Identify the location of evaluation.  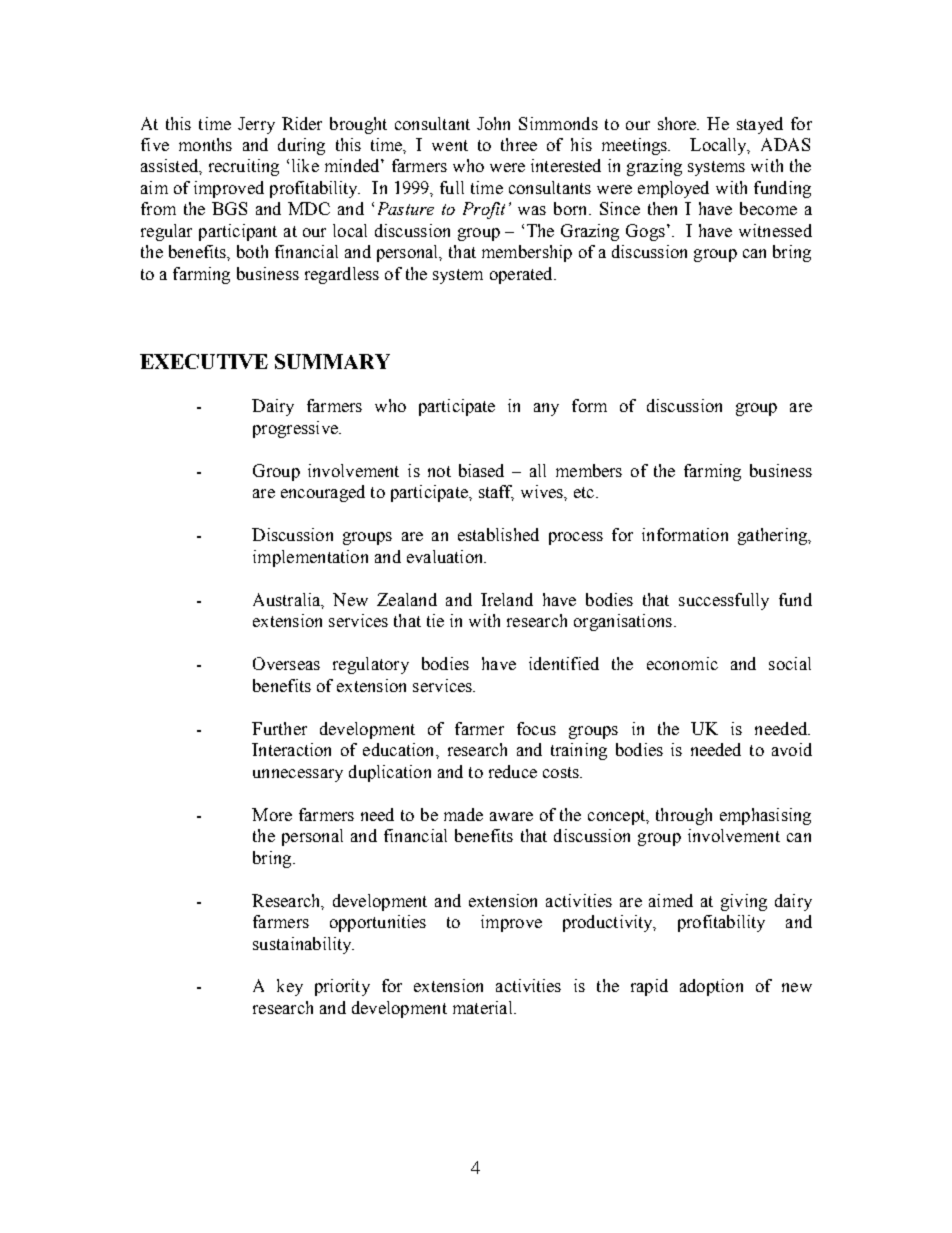
(446, 556).
